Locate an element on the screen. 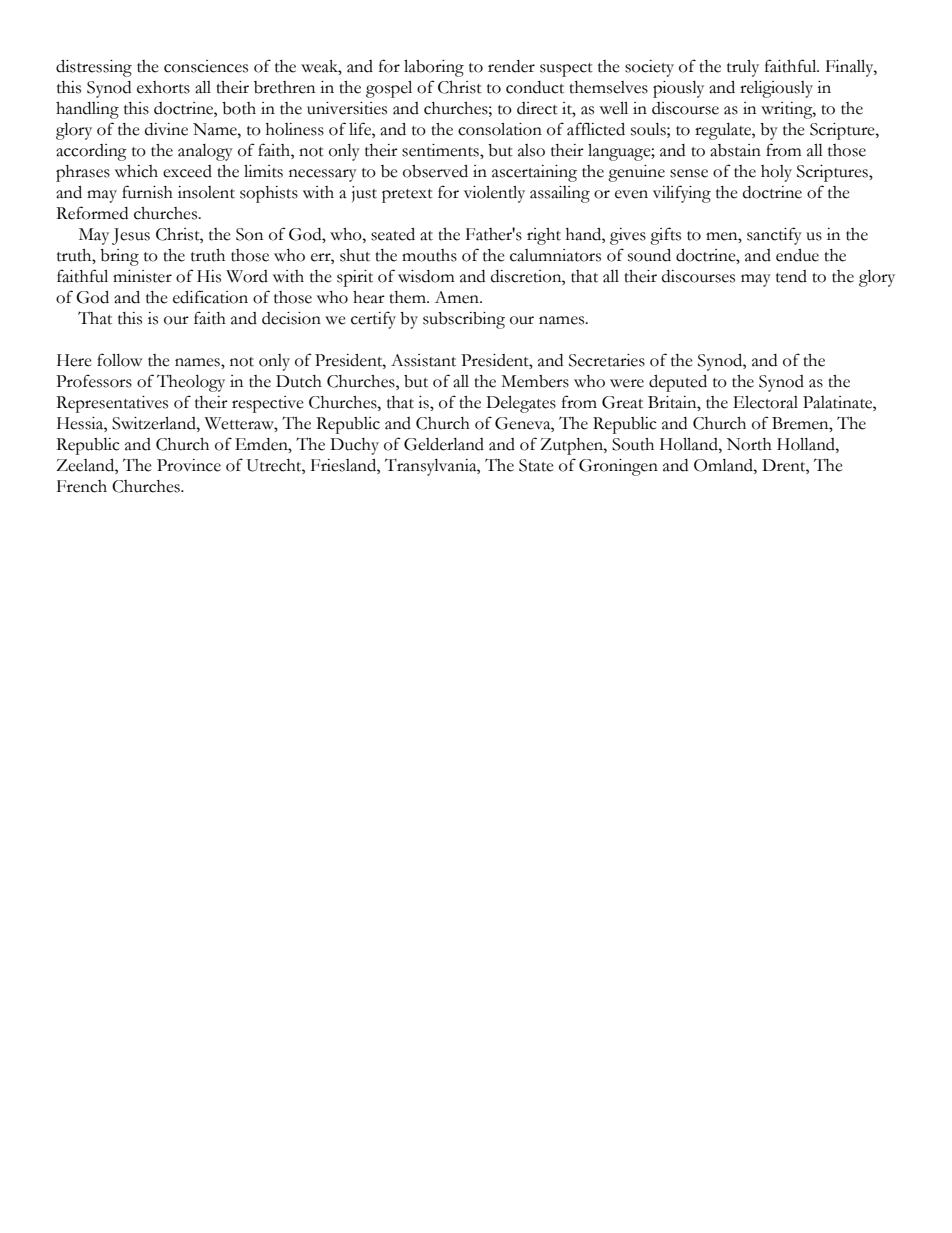  observed is located at coordinates (435, 171).
